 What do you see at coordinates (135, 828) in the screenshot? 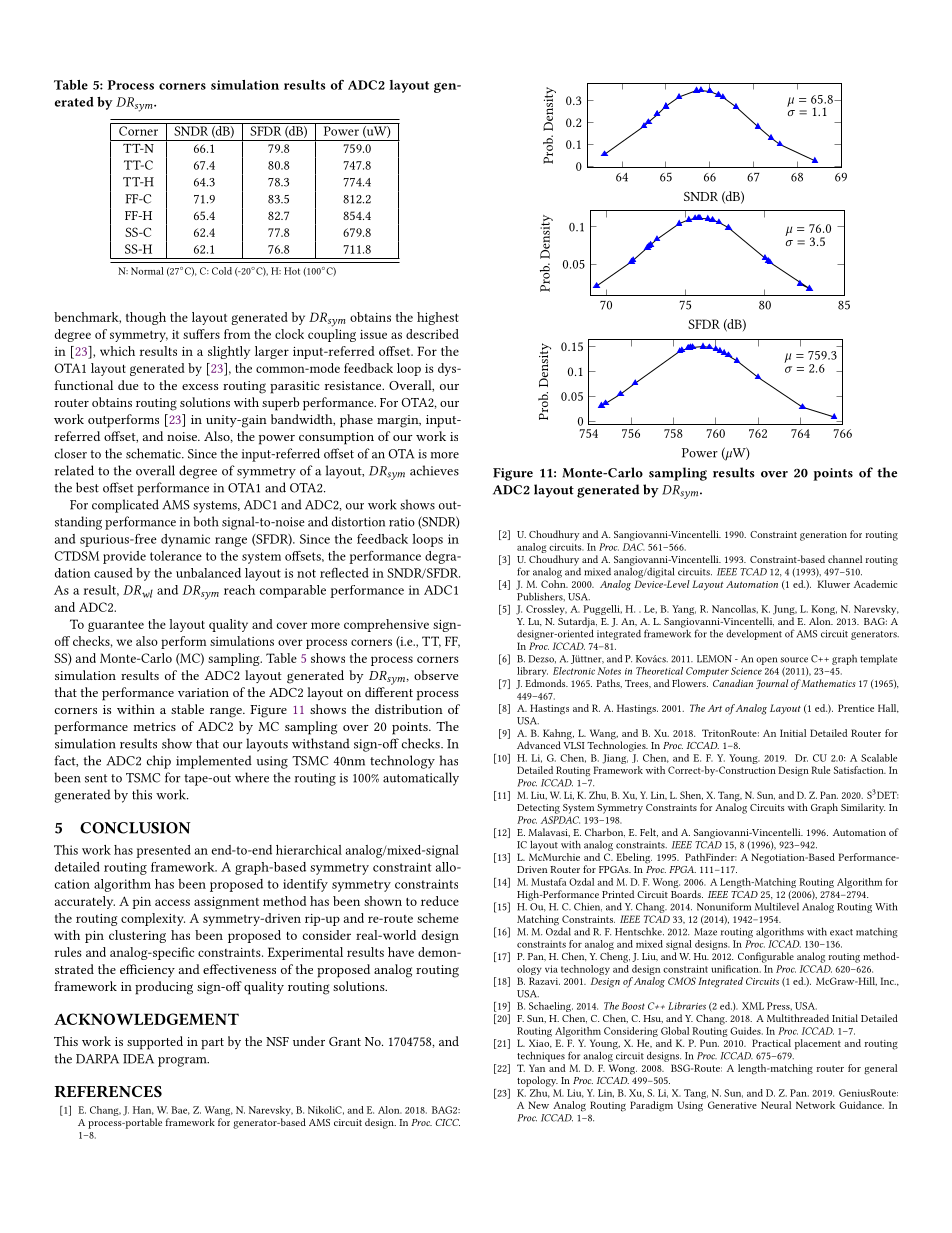
I see `CONCLUSION` at bounding box center [135, 828].
